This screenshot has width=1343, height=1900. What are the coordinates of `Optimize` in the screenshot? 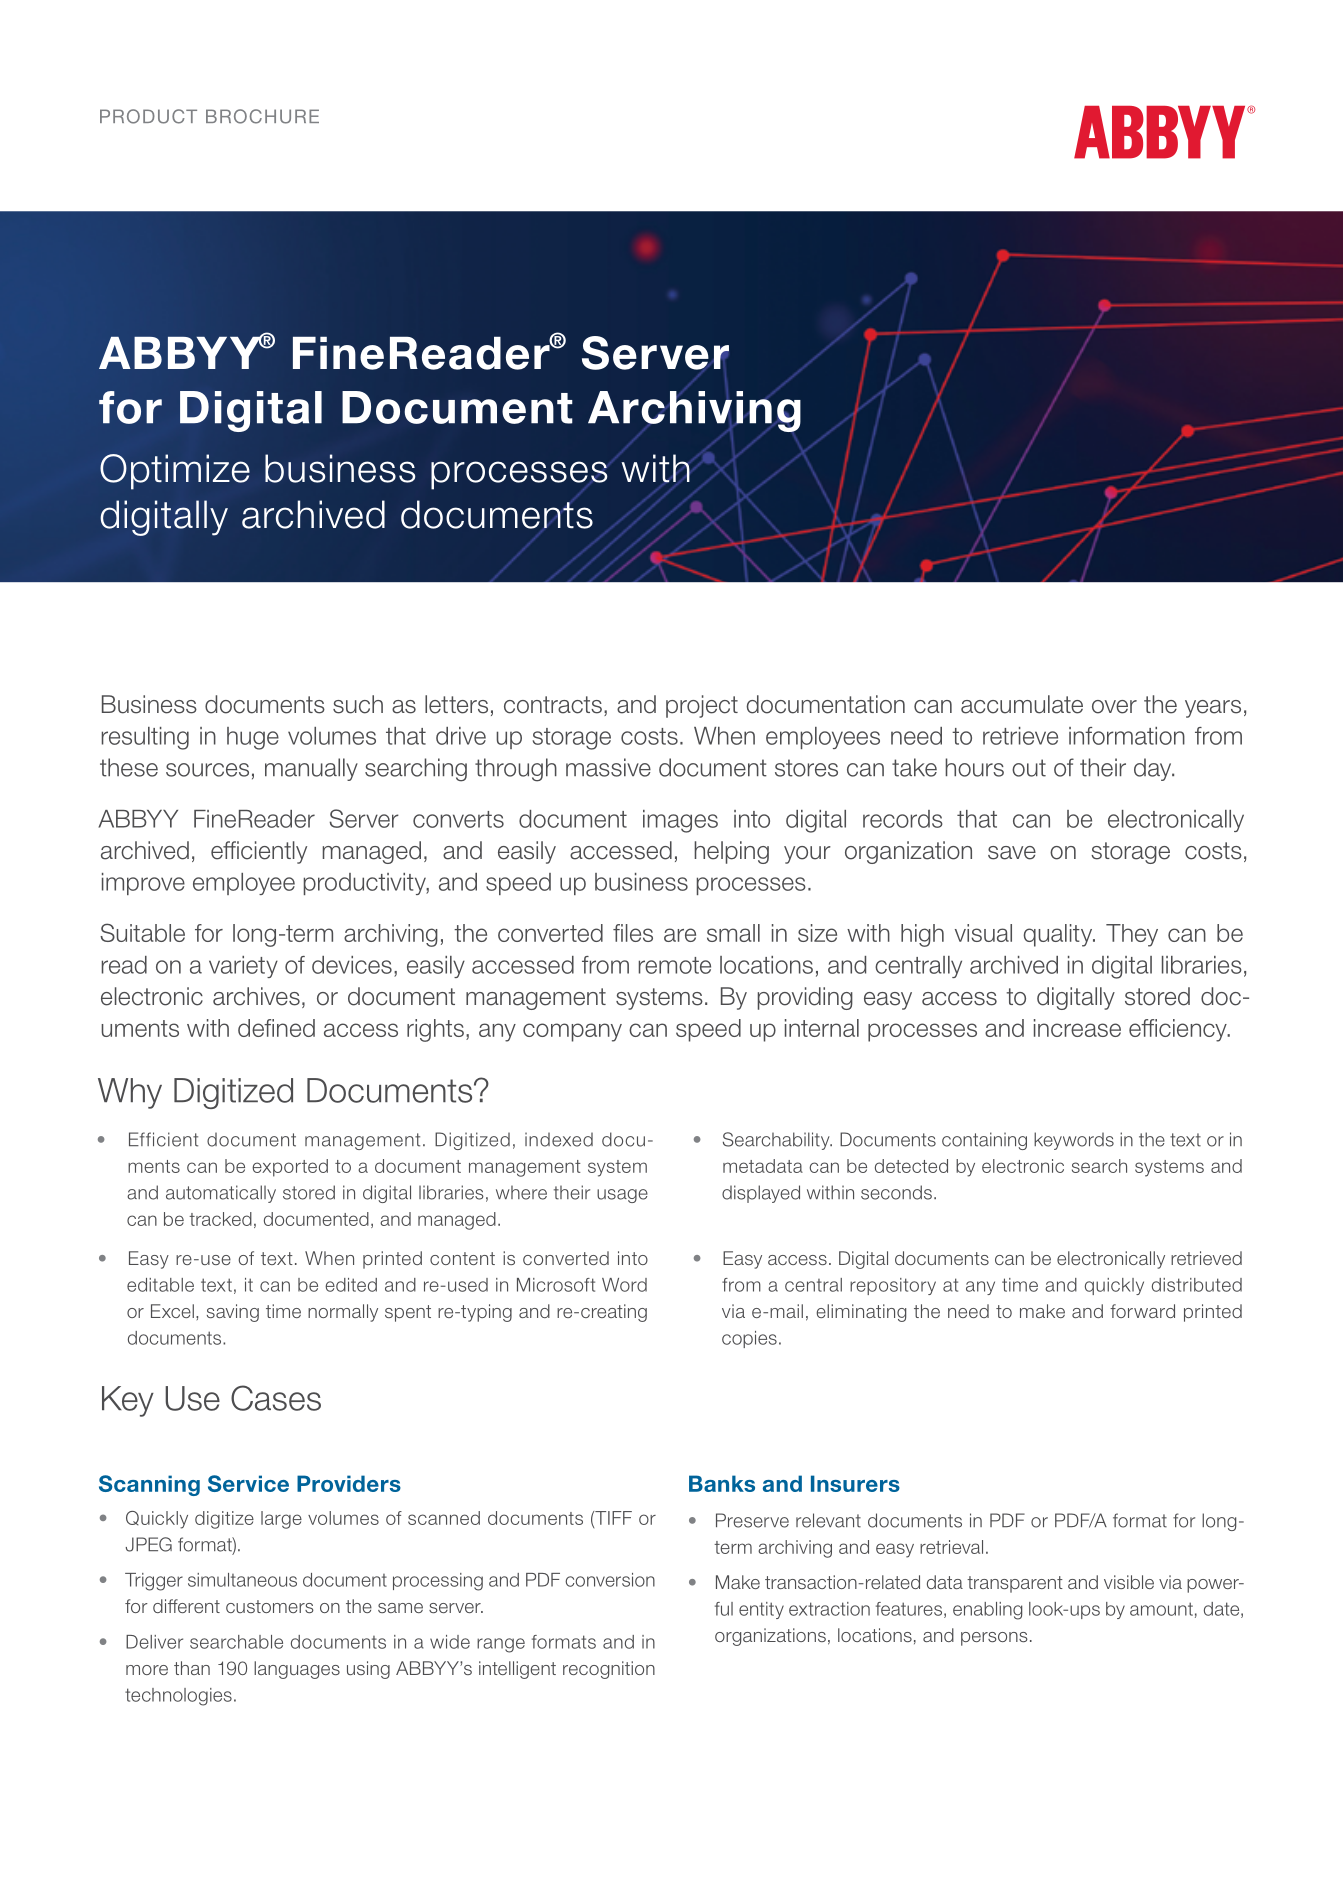 It's located at (175, 472).
